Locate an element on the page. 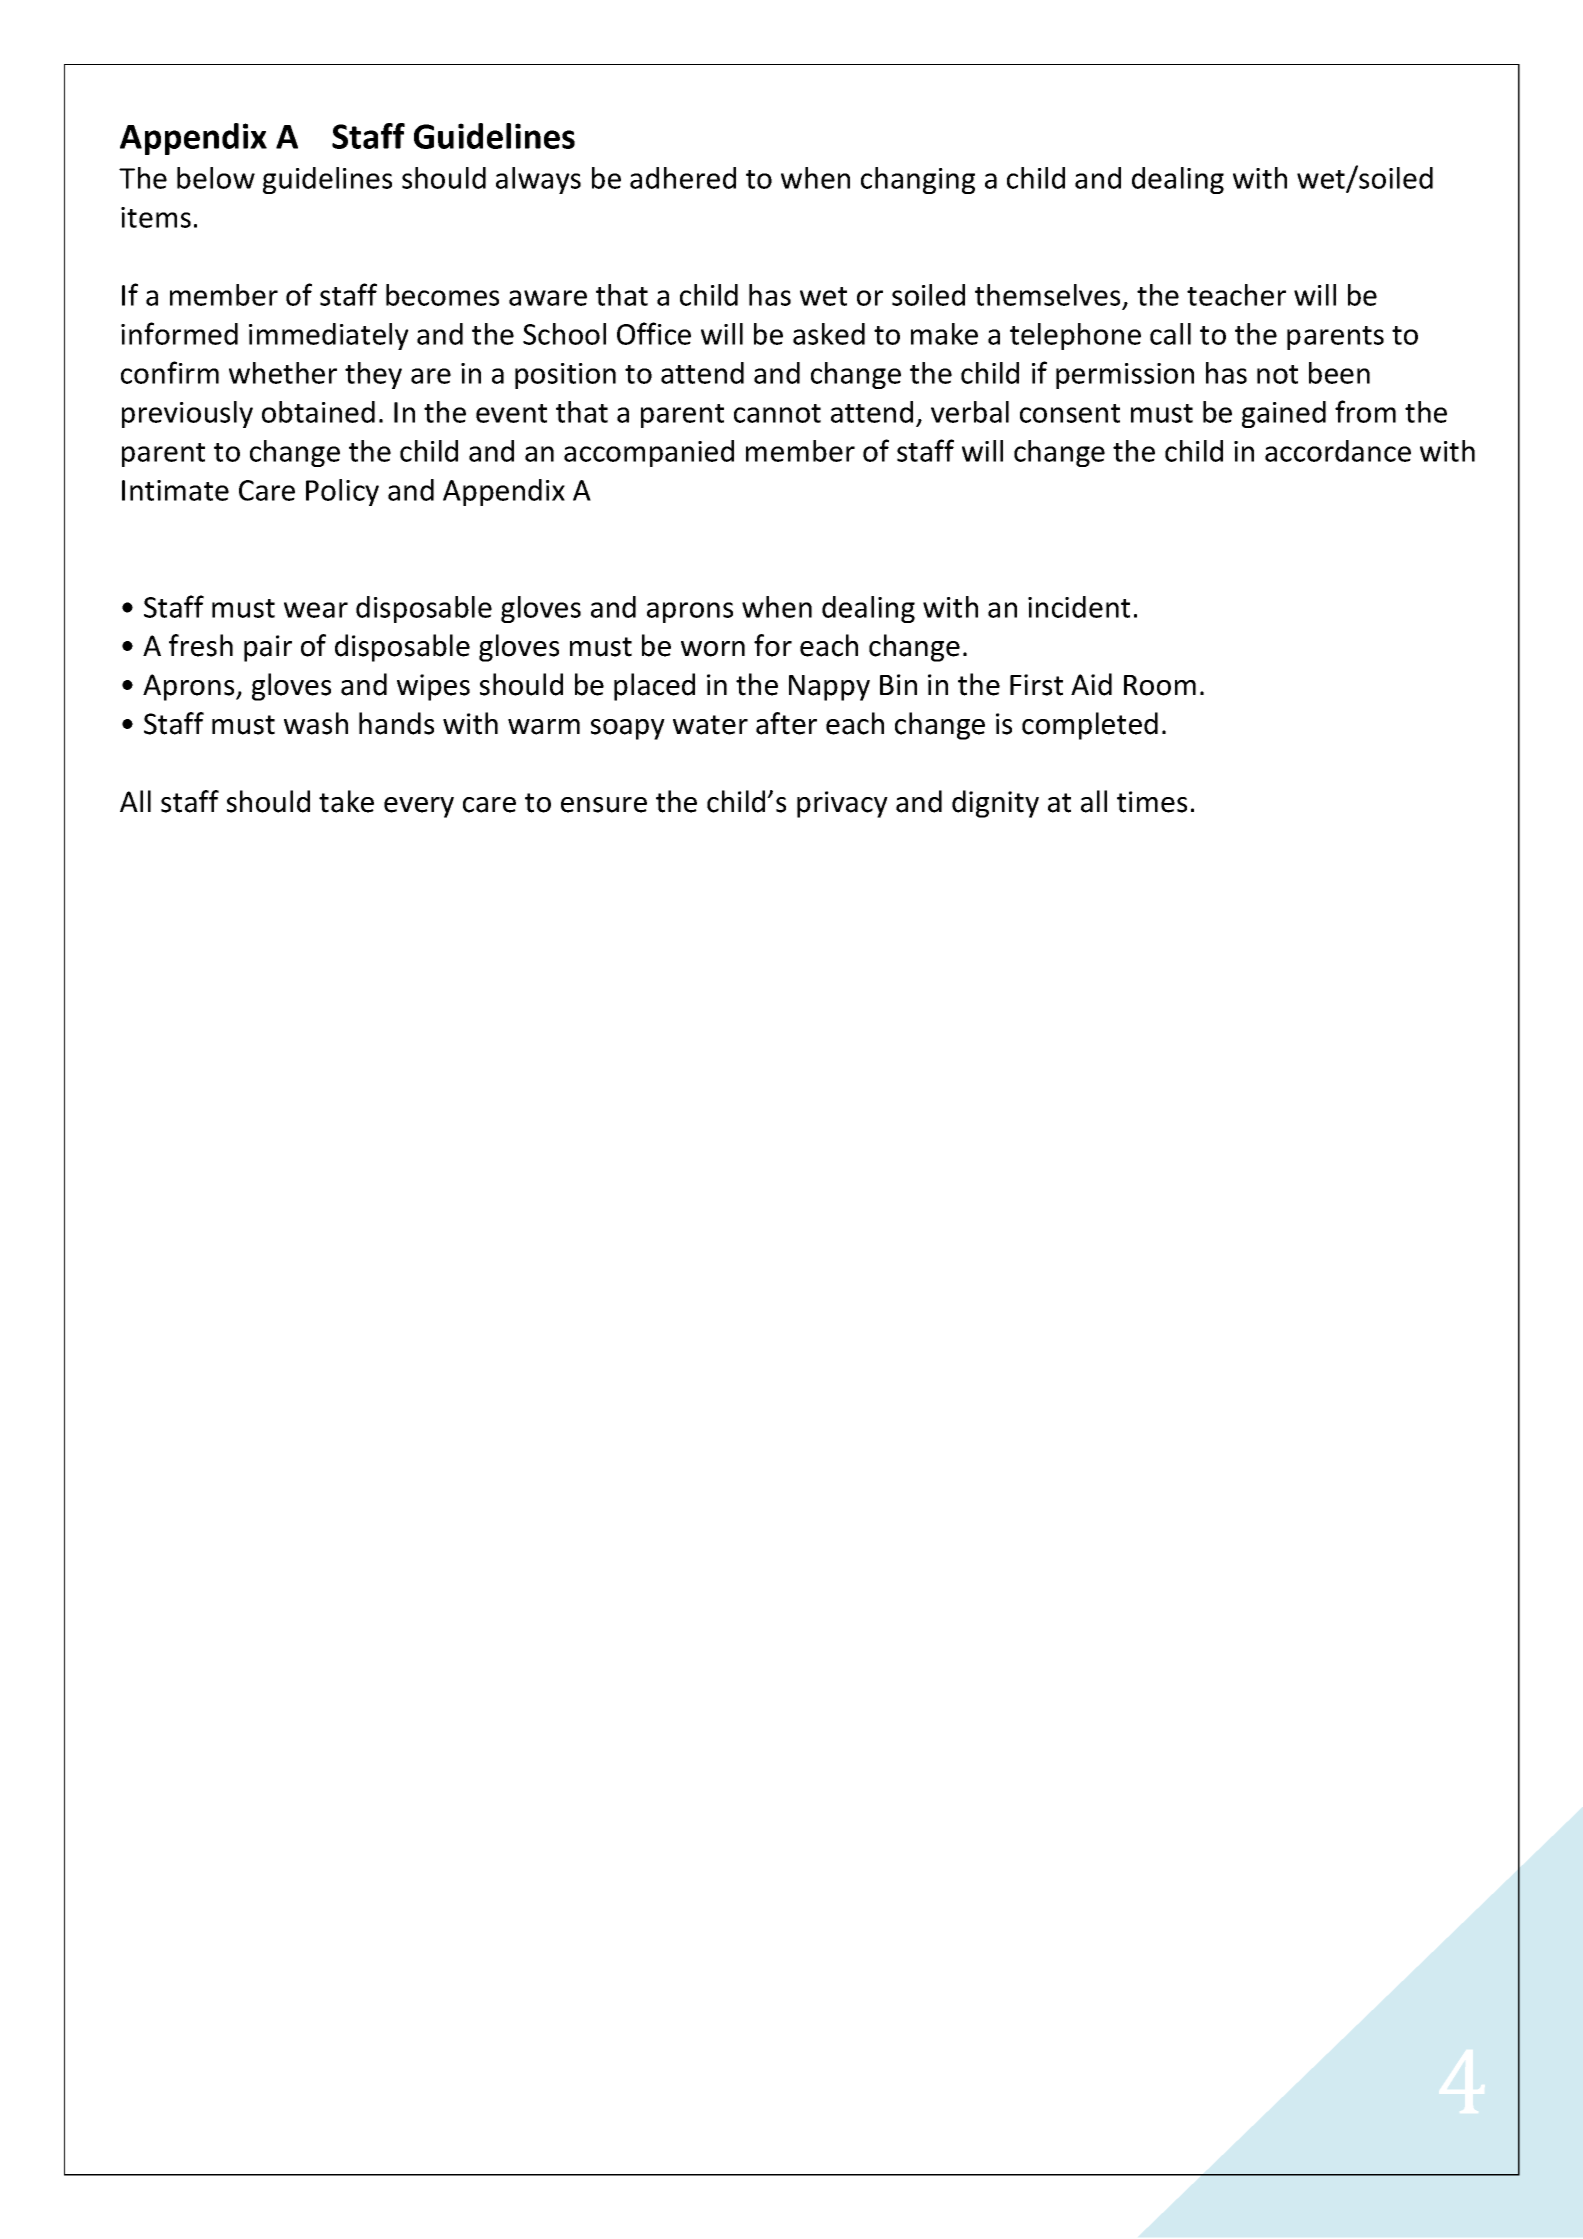  accompanied is located at coordinates (649, 453).
